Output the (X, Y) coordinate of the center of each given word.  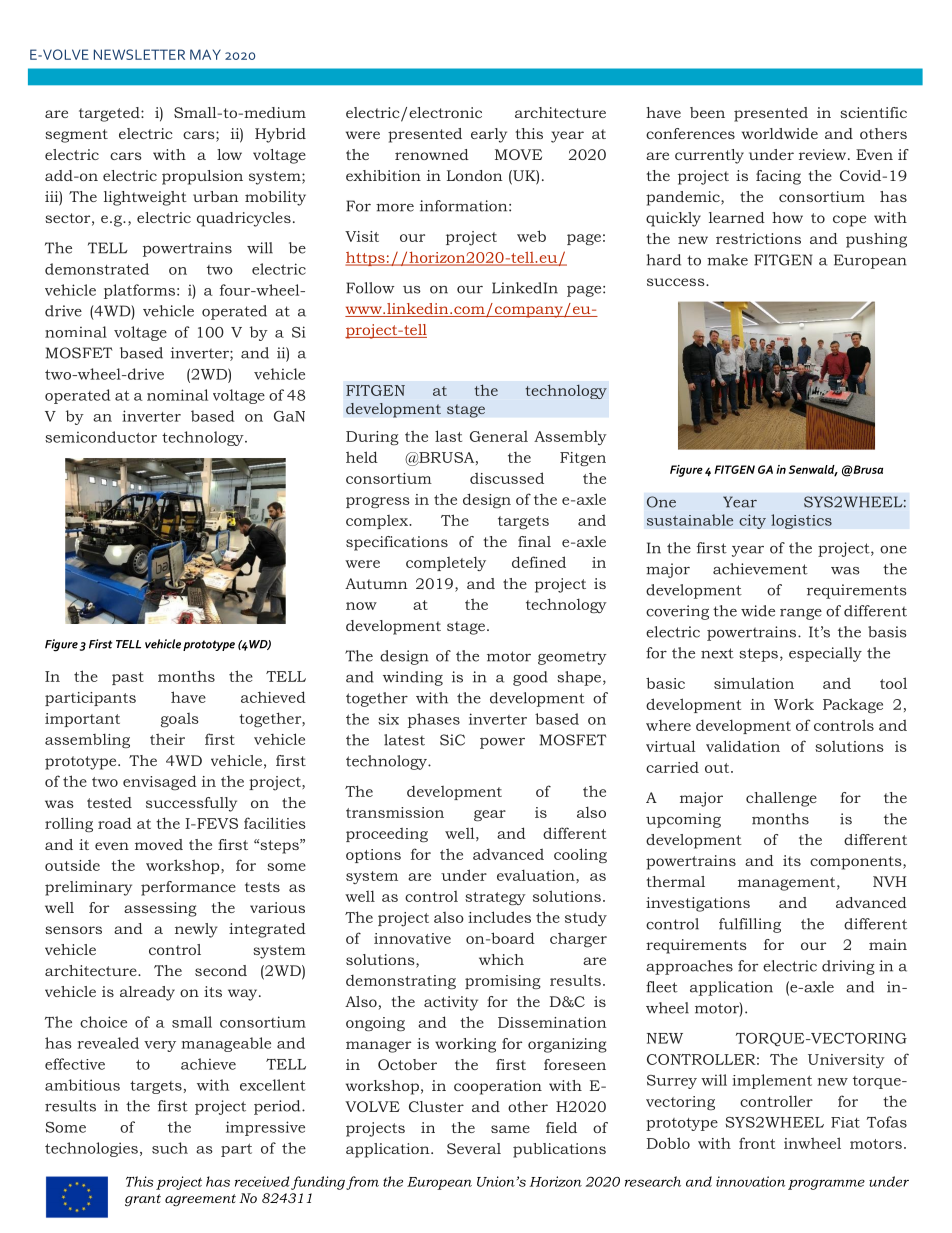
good (530, 678)
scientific (873, 112)
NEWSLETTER (139, 54)
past (128, 678)
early (489, 135)
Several (474, 1148)
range (801, 614)
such (170, 1148)
